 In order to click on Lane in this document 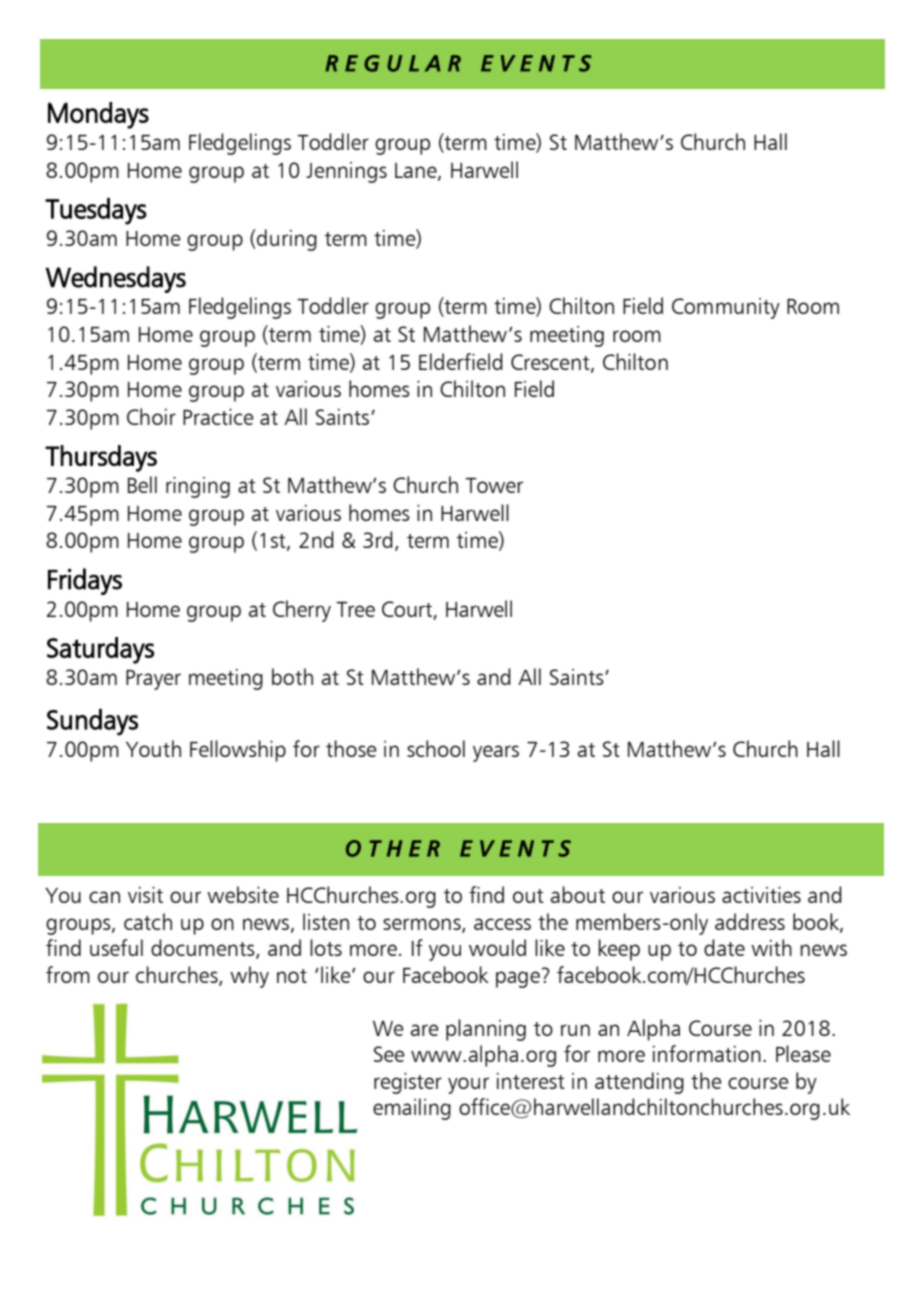, I will do `click(417, 171)`.
